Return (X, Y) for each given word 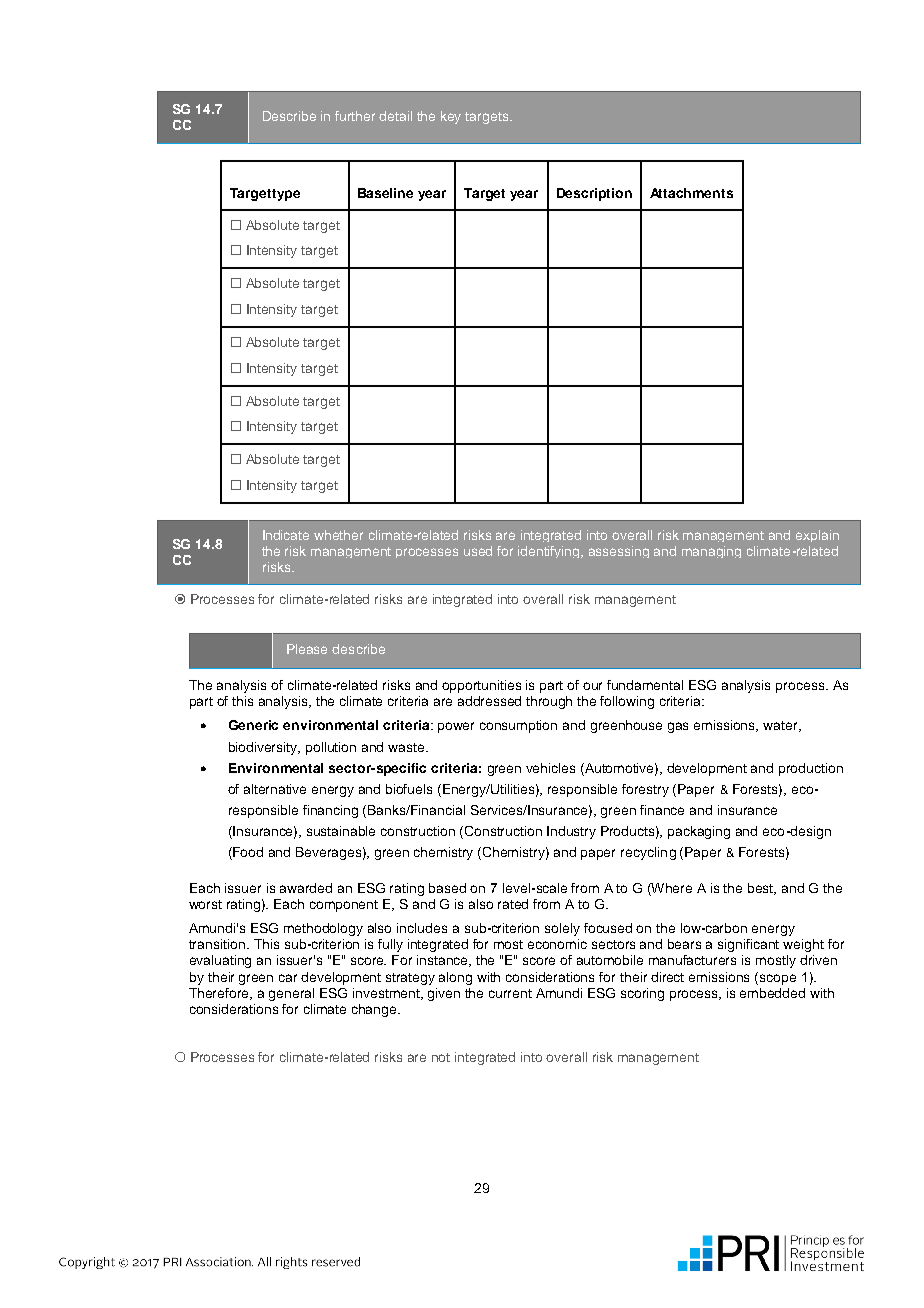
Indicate (286, 535)
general (291, 994)
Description (594, 194)
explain (817, 536)
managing (711, 552)
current (510, 993)
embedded (772, 993)
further (355, 116)
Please (307, 649)
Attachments (691, 193)
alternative (275, 789)
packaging (699, 832)
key (451, 117)
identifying (550, 552)
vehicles (550, 768)
